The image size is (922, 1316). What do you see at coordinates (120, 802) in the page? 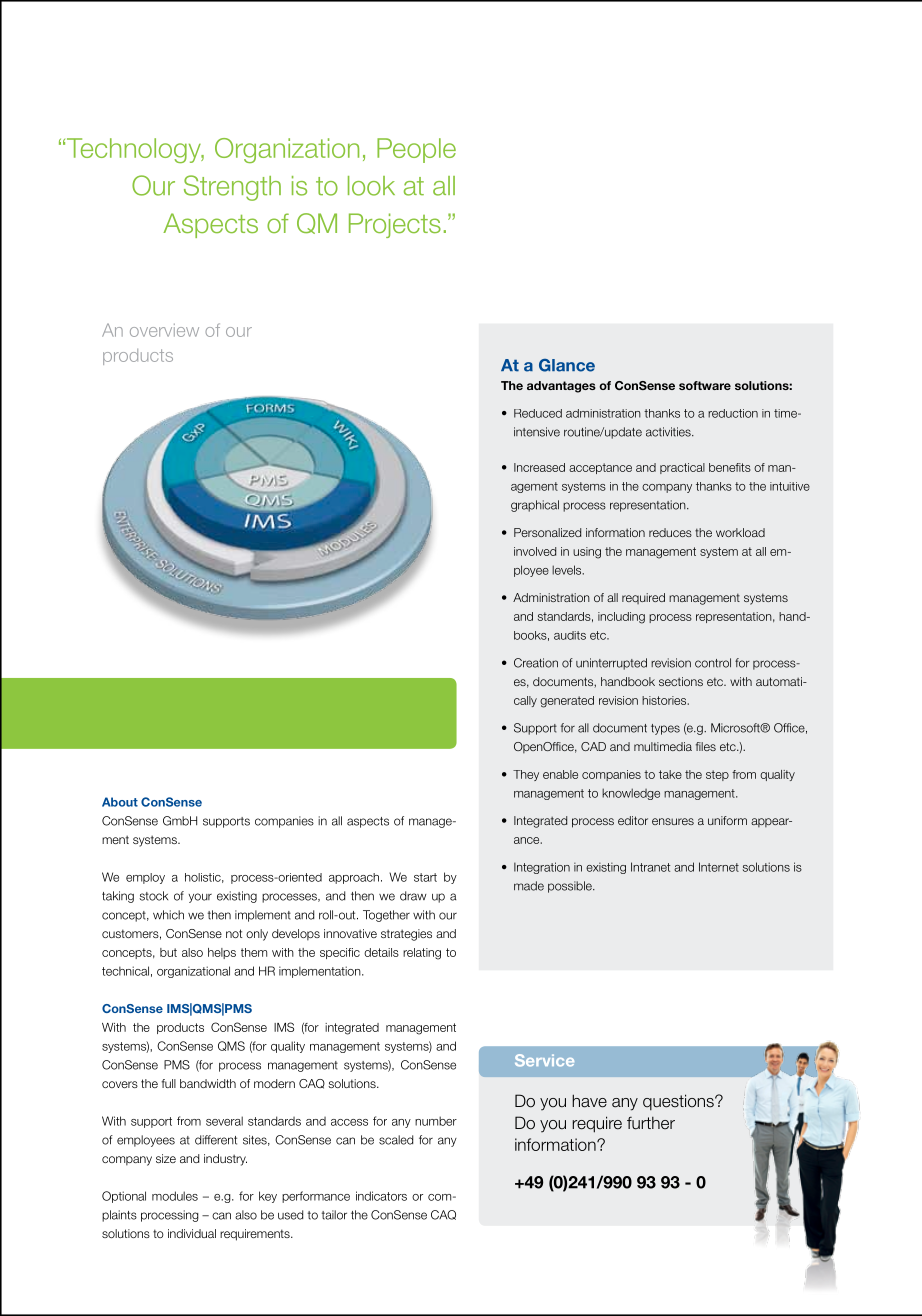
I see `About` at bounding box center [120, 802].
